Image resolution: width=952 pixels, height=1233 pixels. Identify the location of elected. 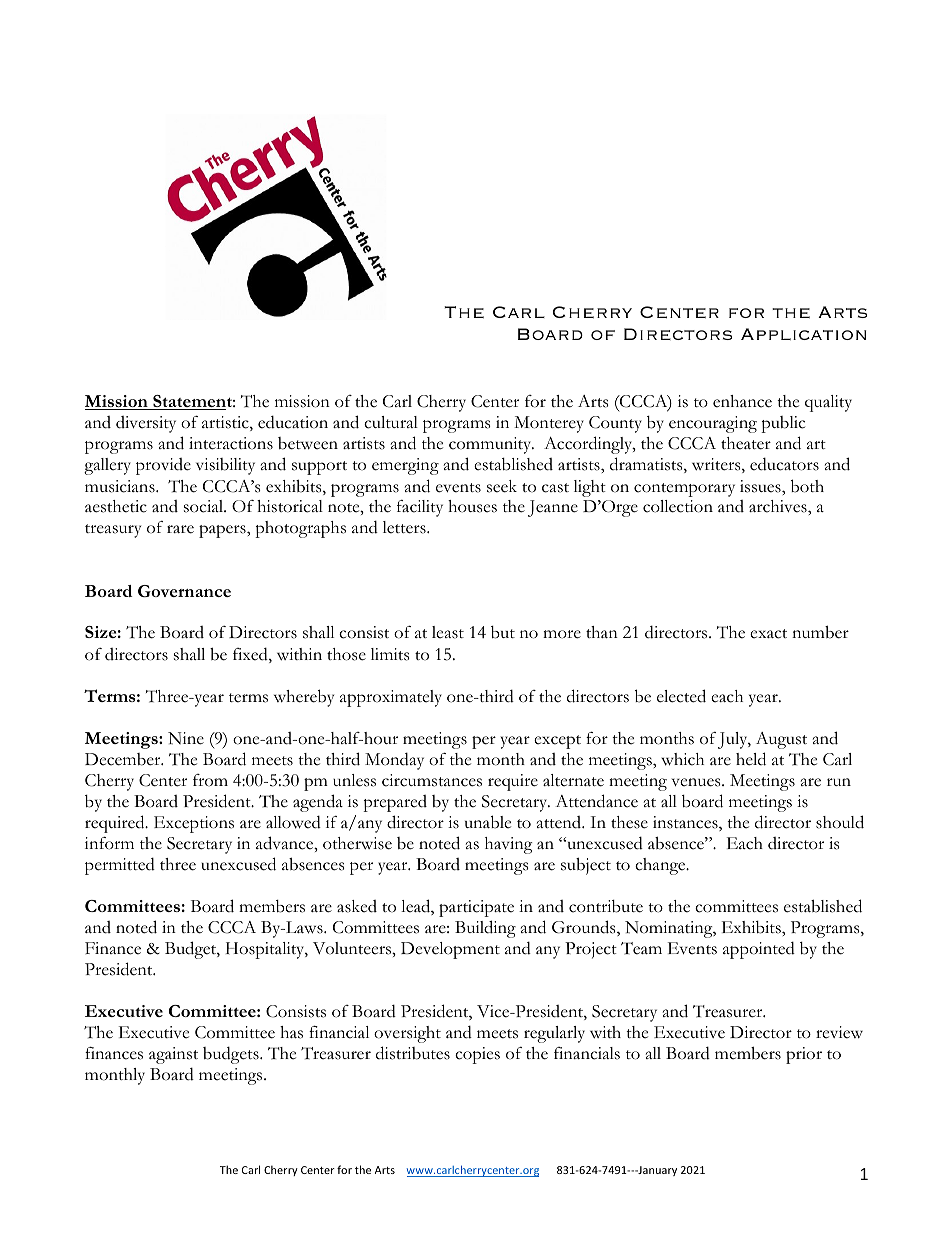
(681, 696).
